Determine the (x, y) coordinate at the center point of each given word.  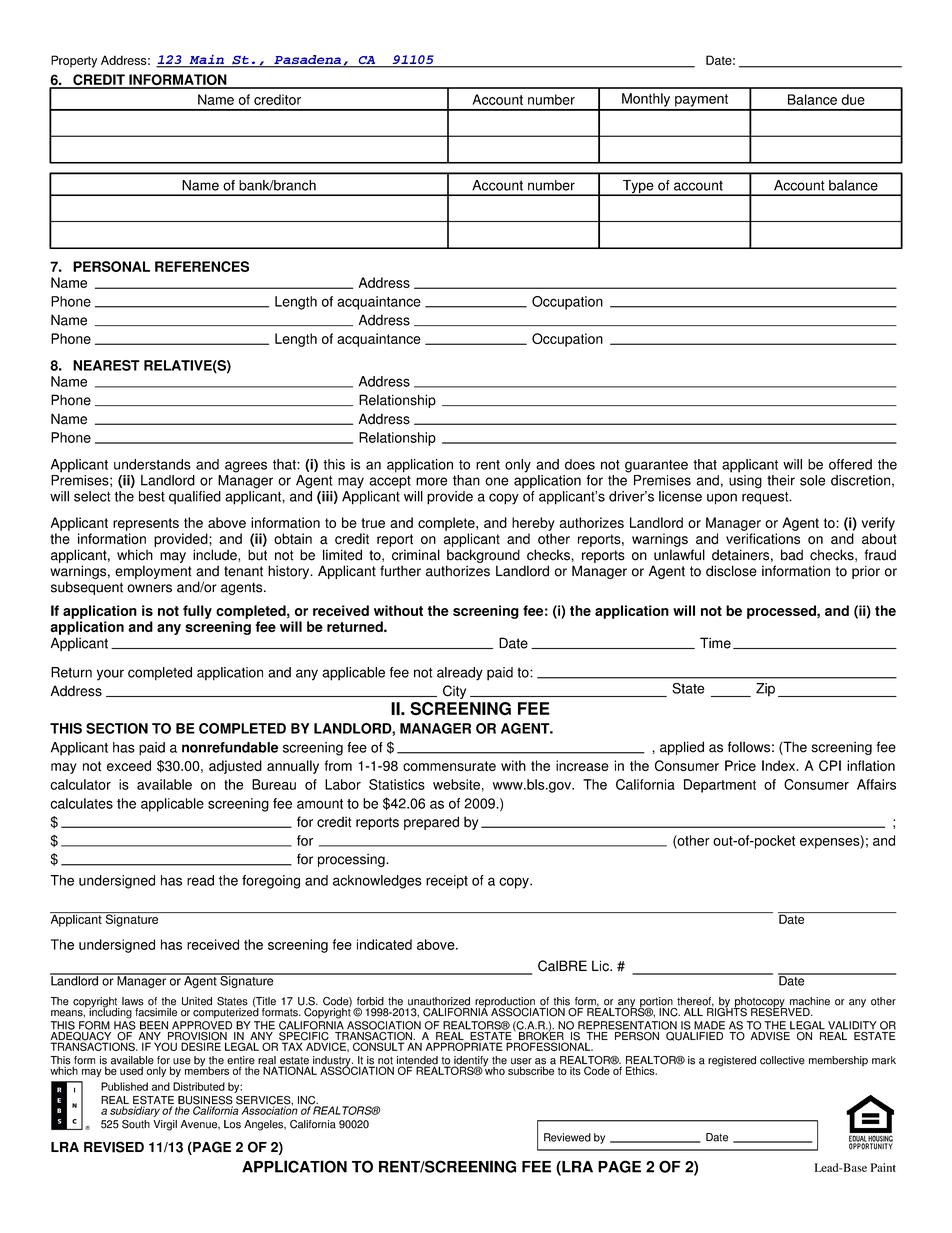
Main (206, 60)
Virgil (165, 1125)
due (853, 99)
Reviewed (567, 1137)
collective (782, 1060)
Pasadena (308, 61)
